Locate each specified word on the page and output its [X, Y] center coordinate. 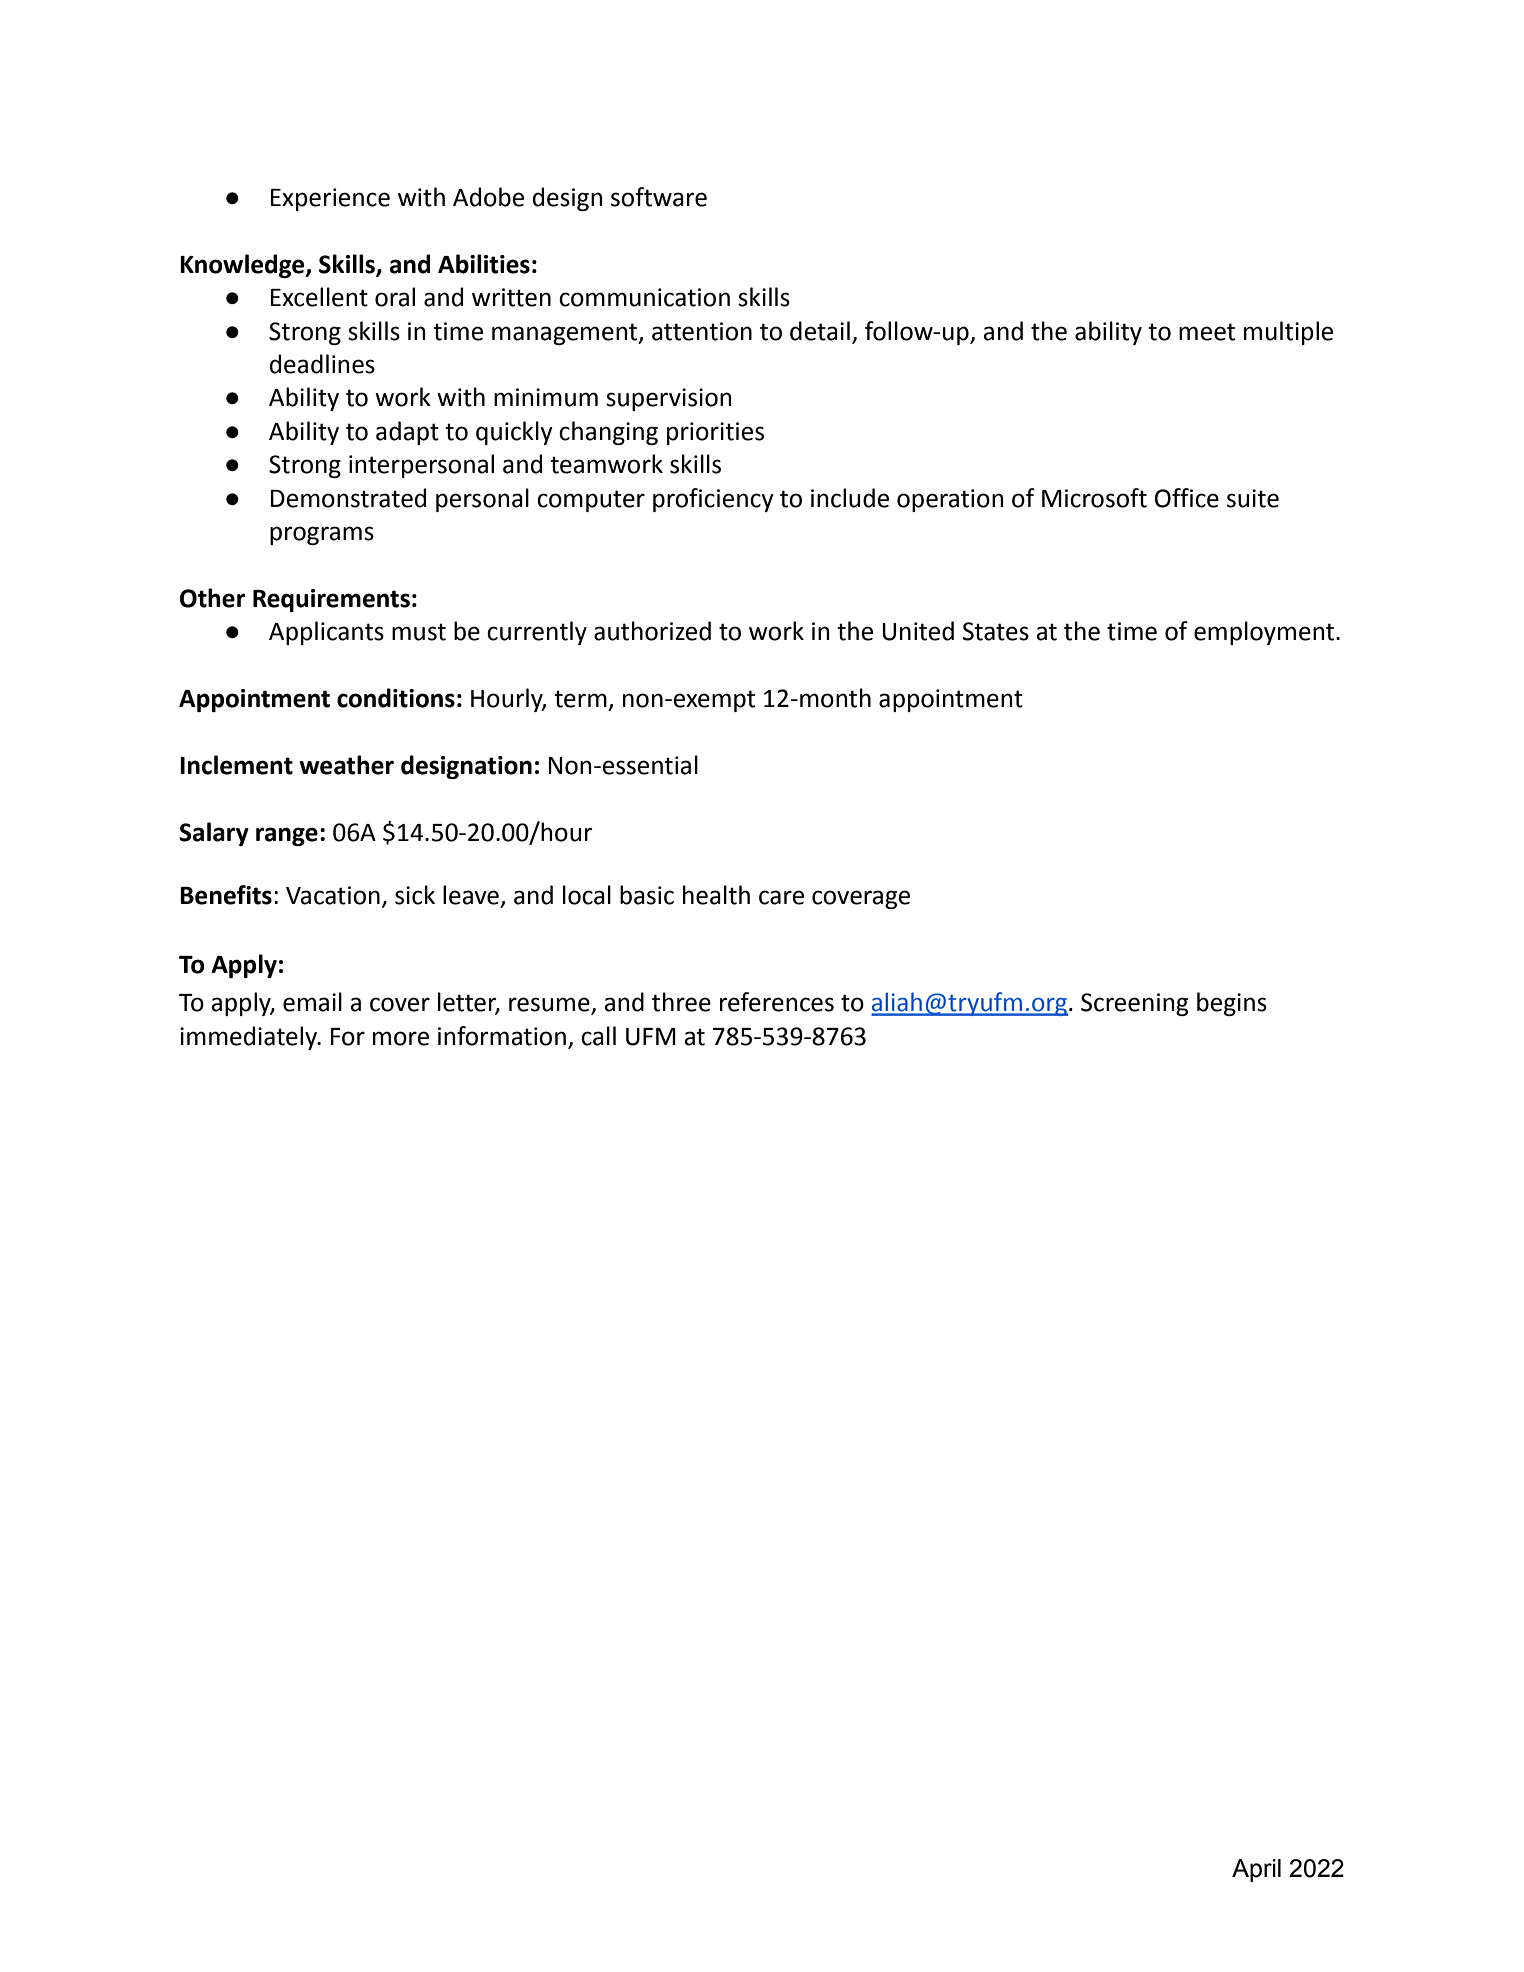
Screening [1134, 1004]
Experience [330, 199]
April [1256, 1870]
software [659, 197]
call [598, 1036]
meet [1207, 332]
